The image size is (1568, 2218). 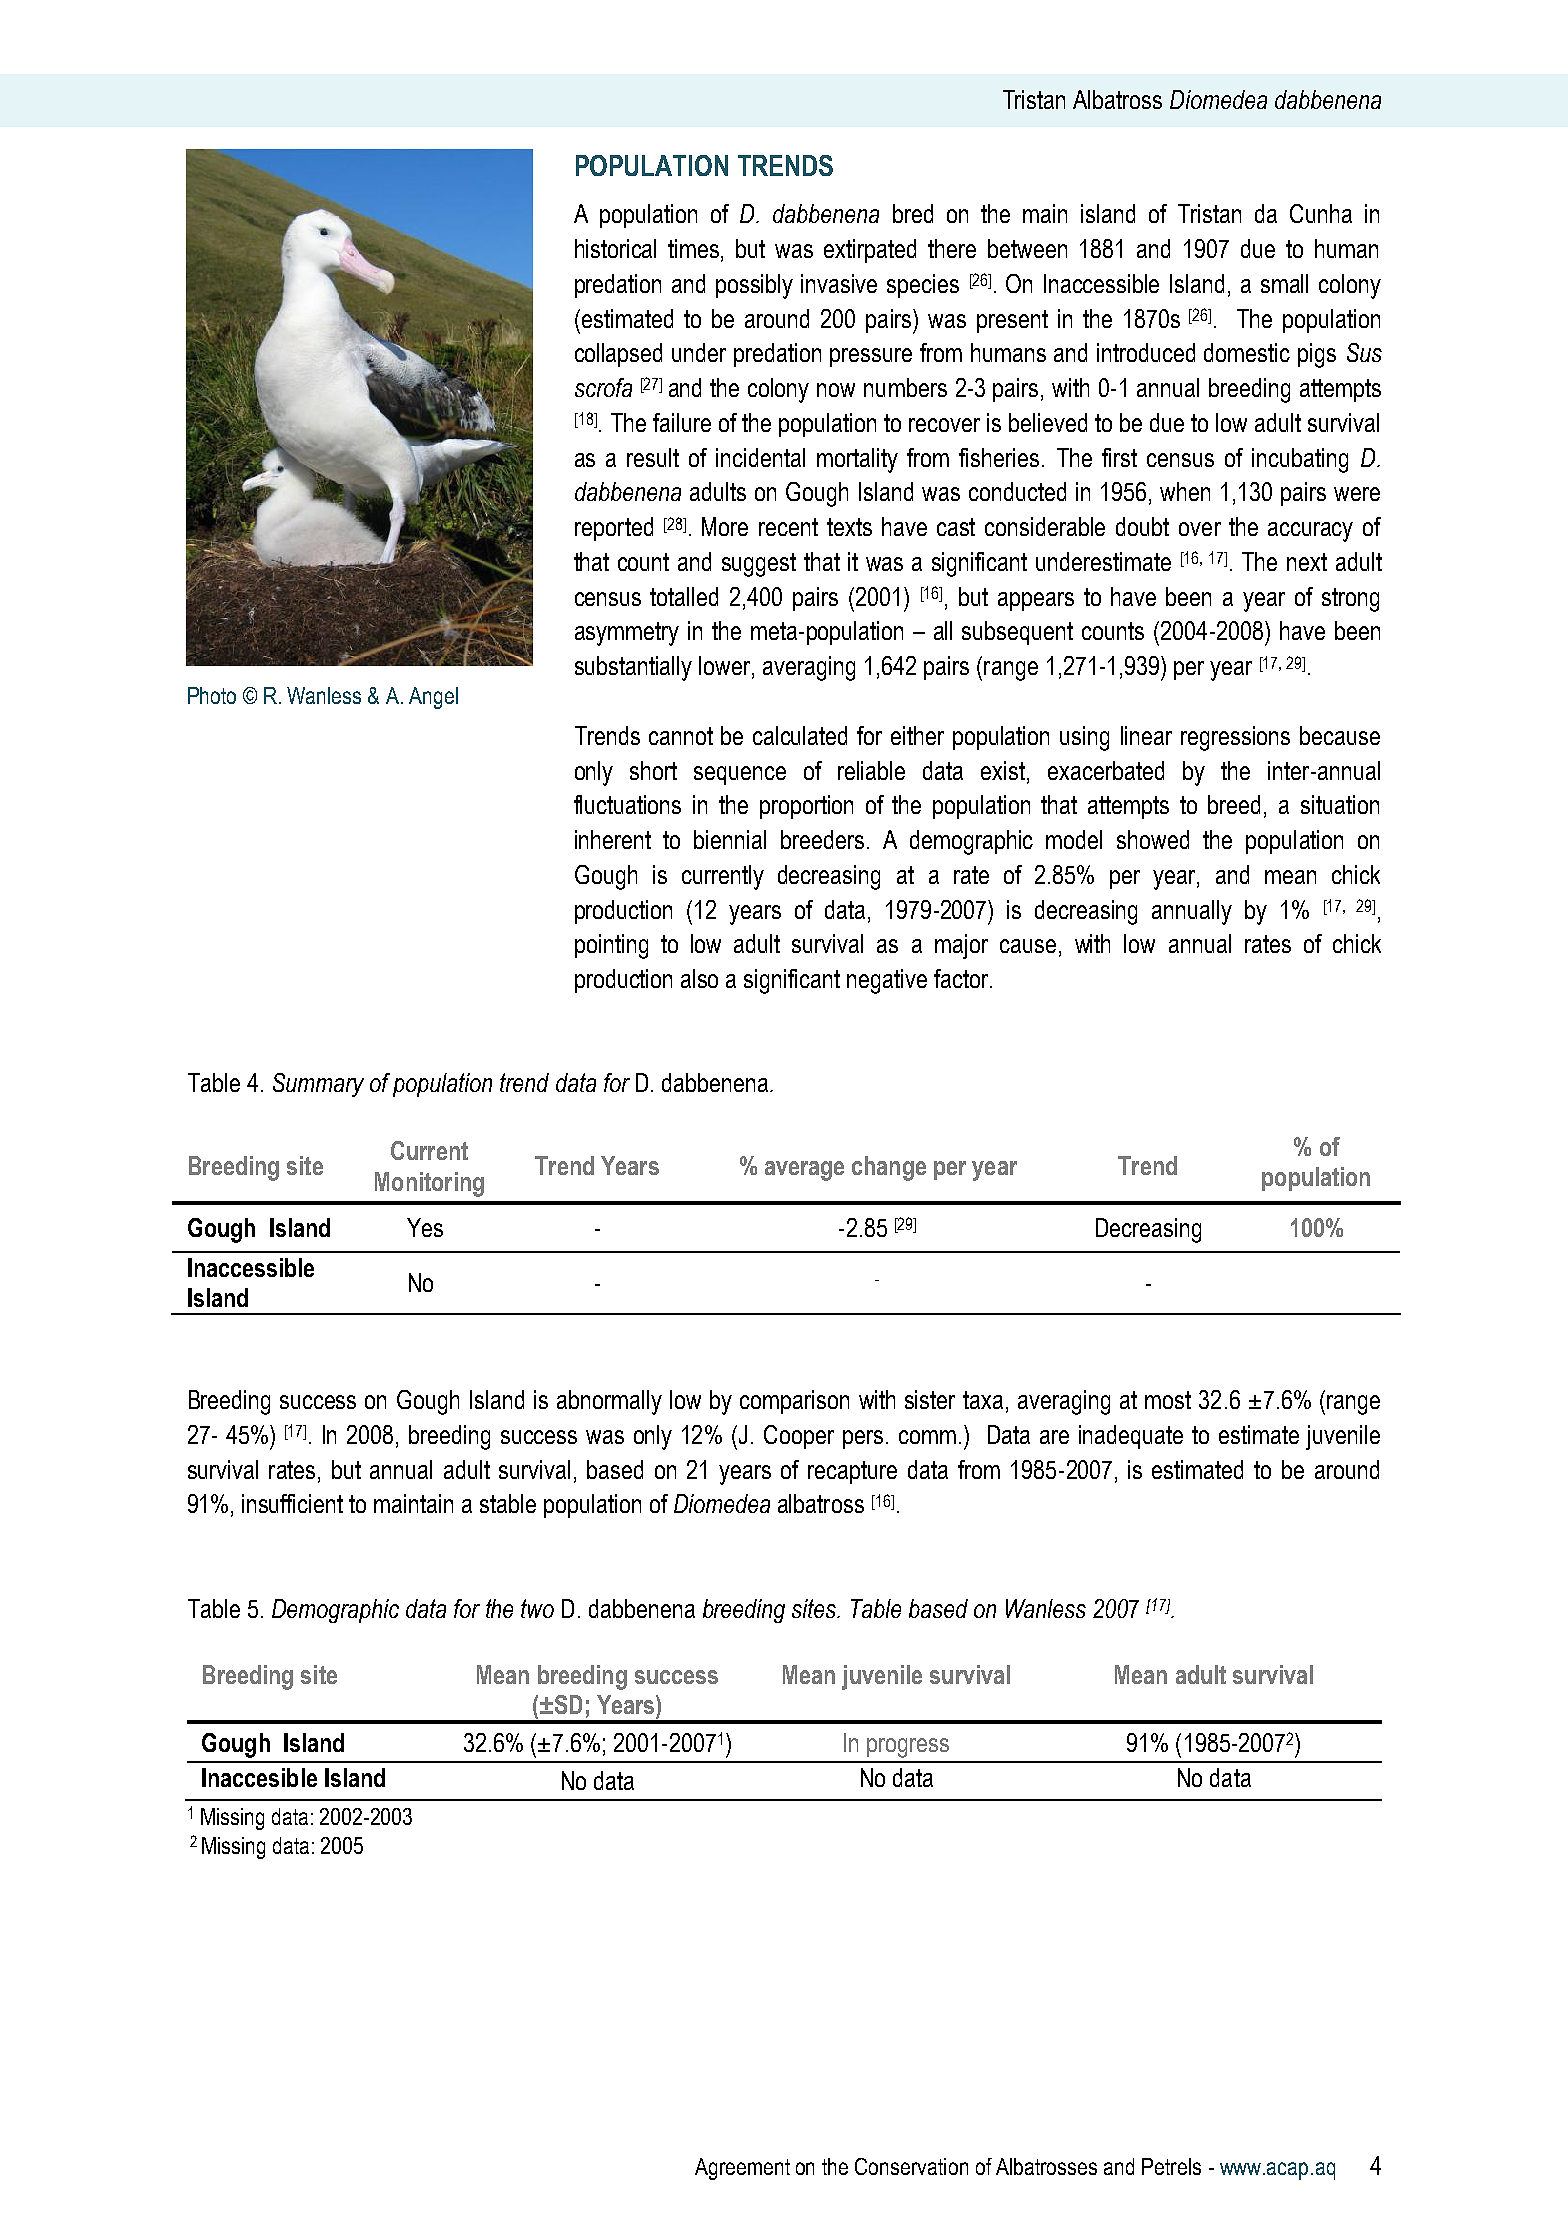 What do you see at coordinates (1171, 2166) in the page?
I see `Petrels` at bounding box center [1171, 2166].
